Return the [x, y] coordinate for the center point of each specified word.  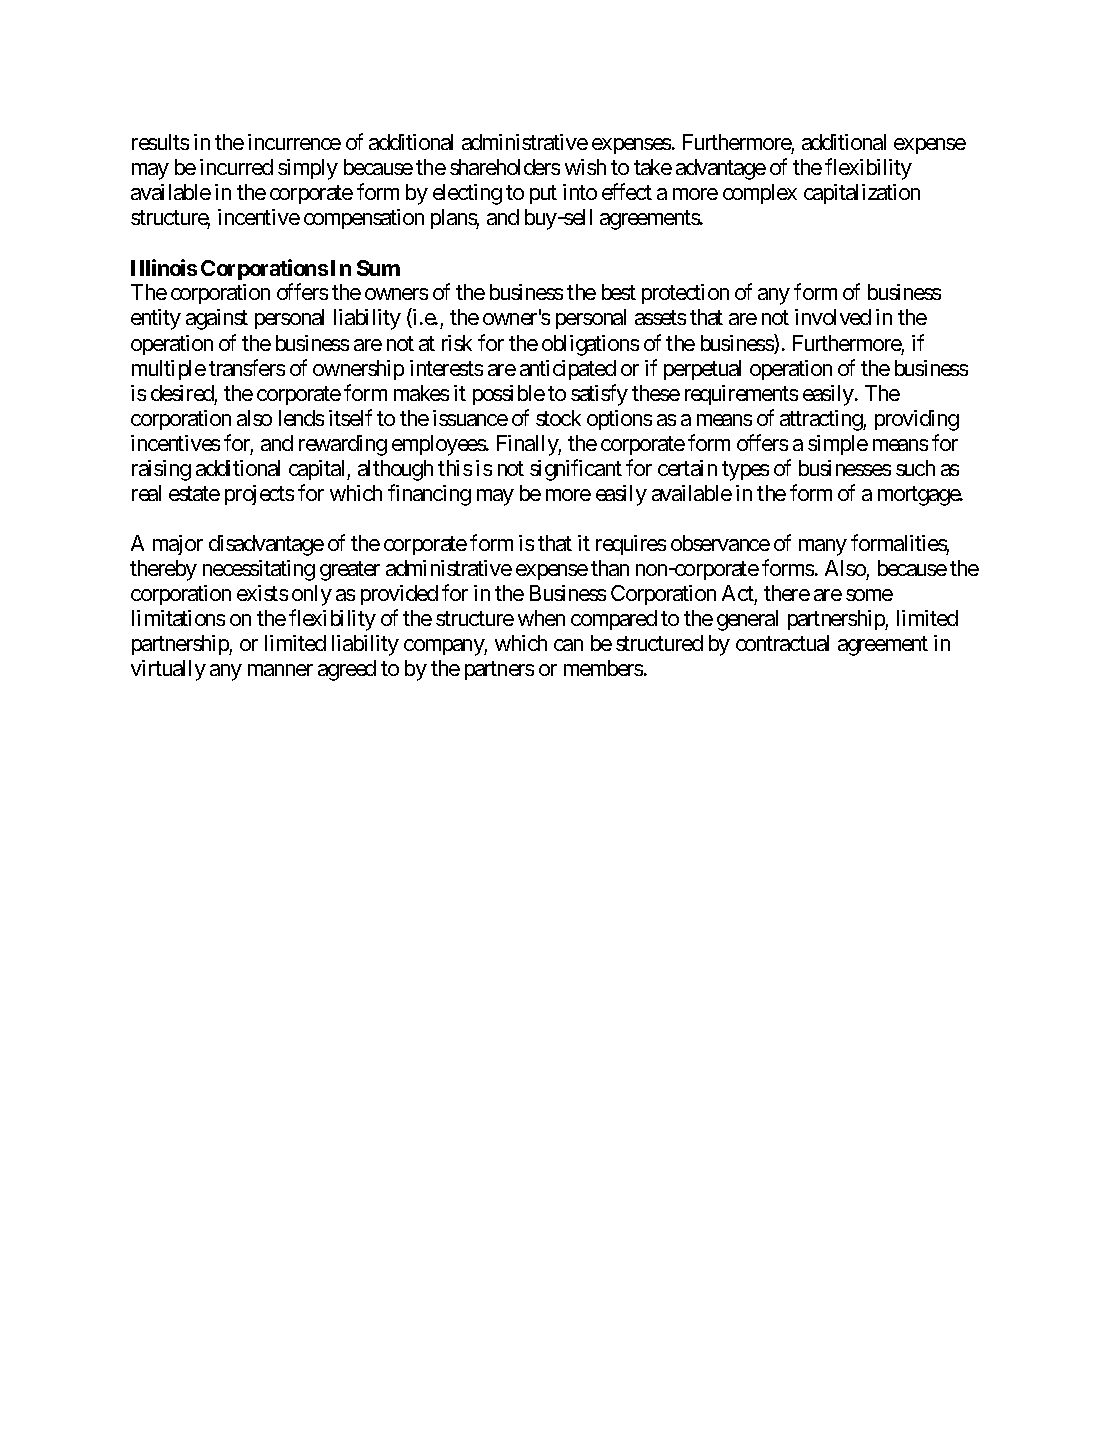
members [603, 668]
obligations [590, 345]
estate [194, 493]
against [217, 319]
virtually [168, 670]
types [745, 471]
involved [833, 317]
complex [760, 194]
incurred [236, 167]
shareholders [505, 167]
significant [576, 470]
